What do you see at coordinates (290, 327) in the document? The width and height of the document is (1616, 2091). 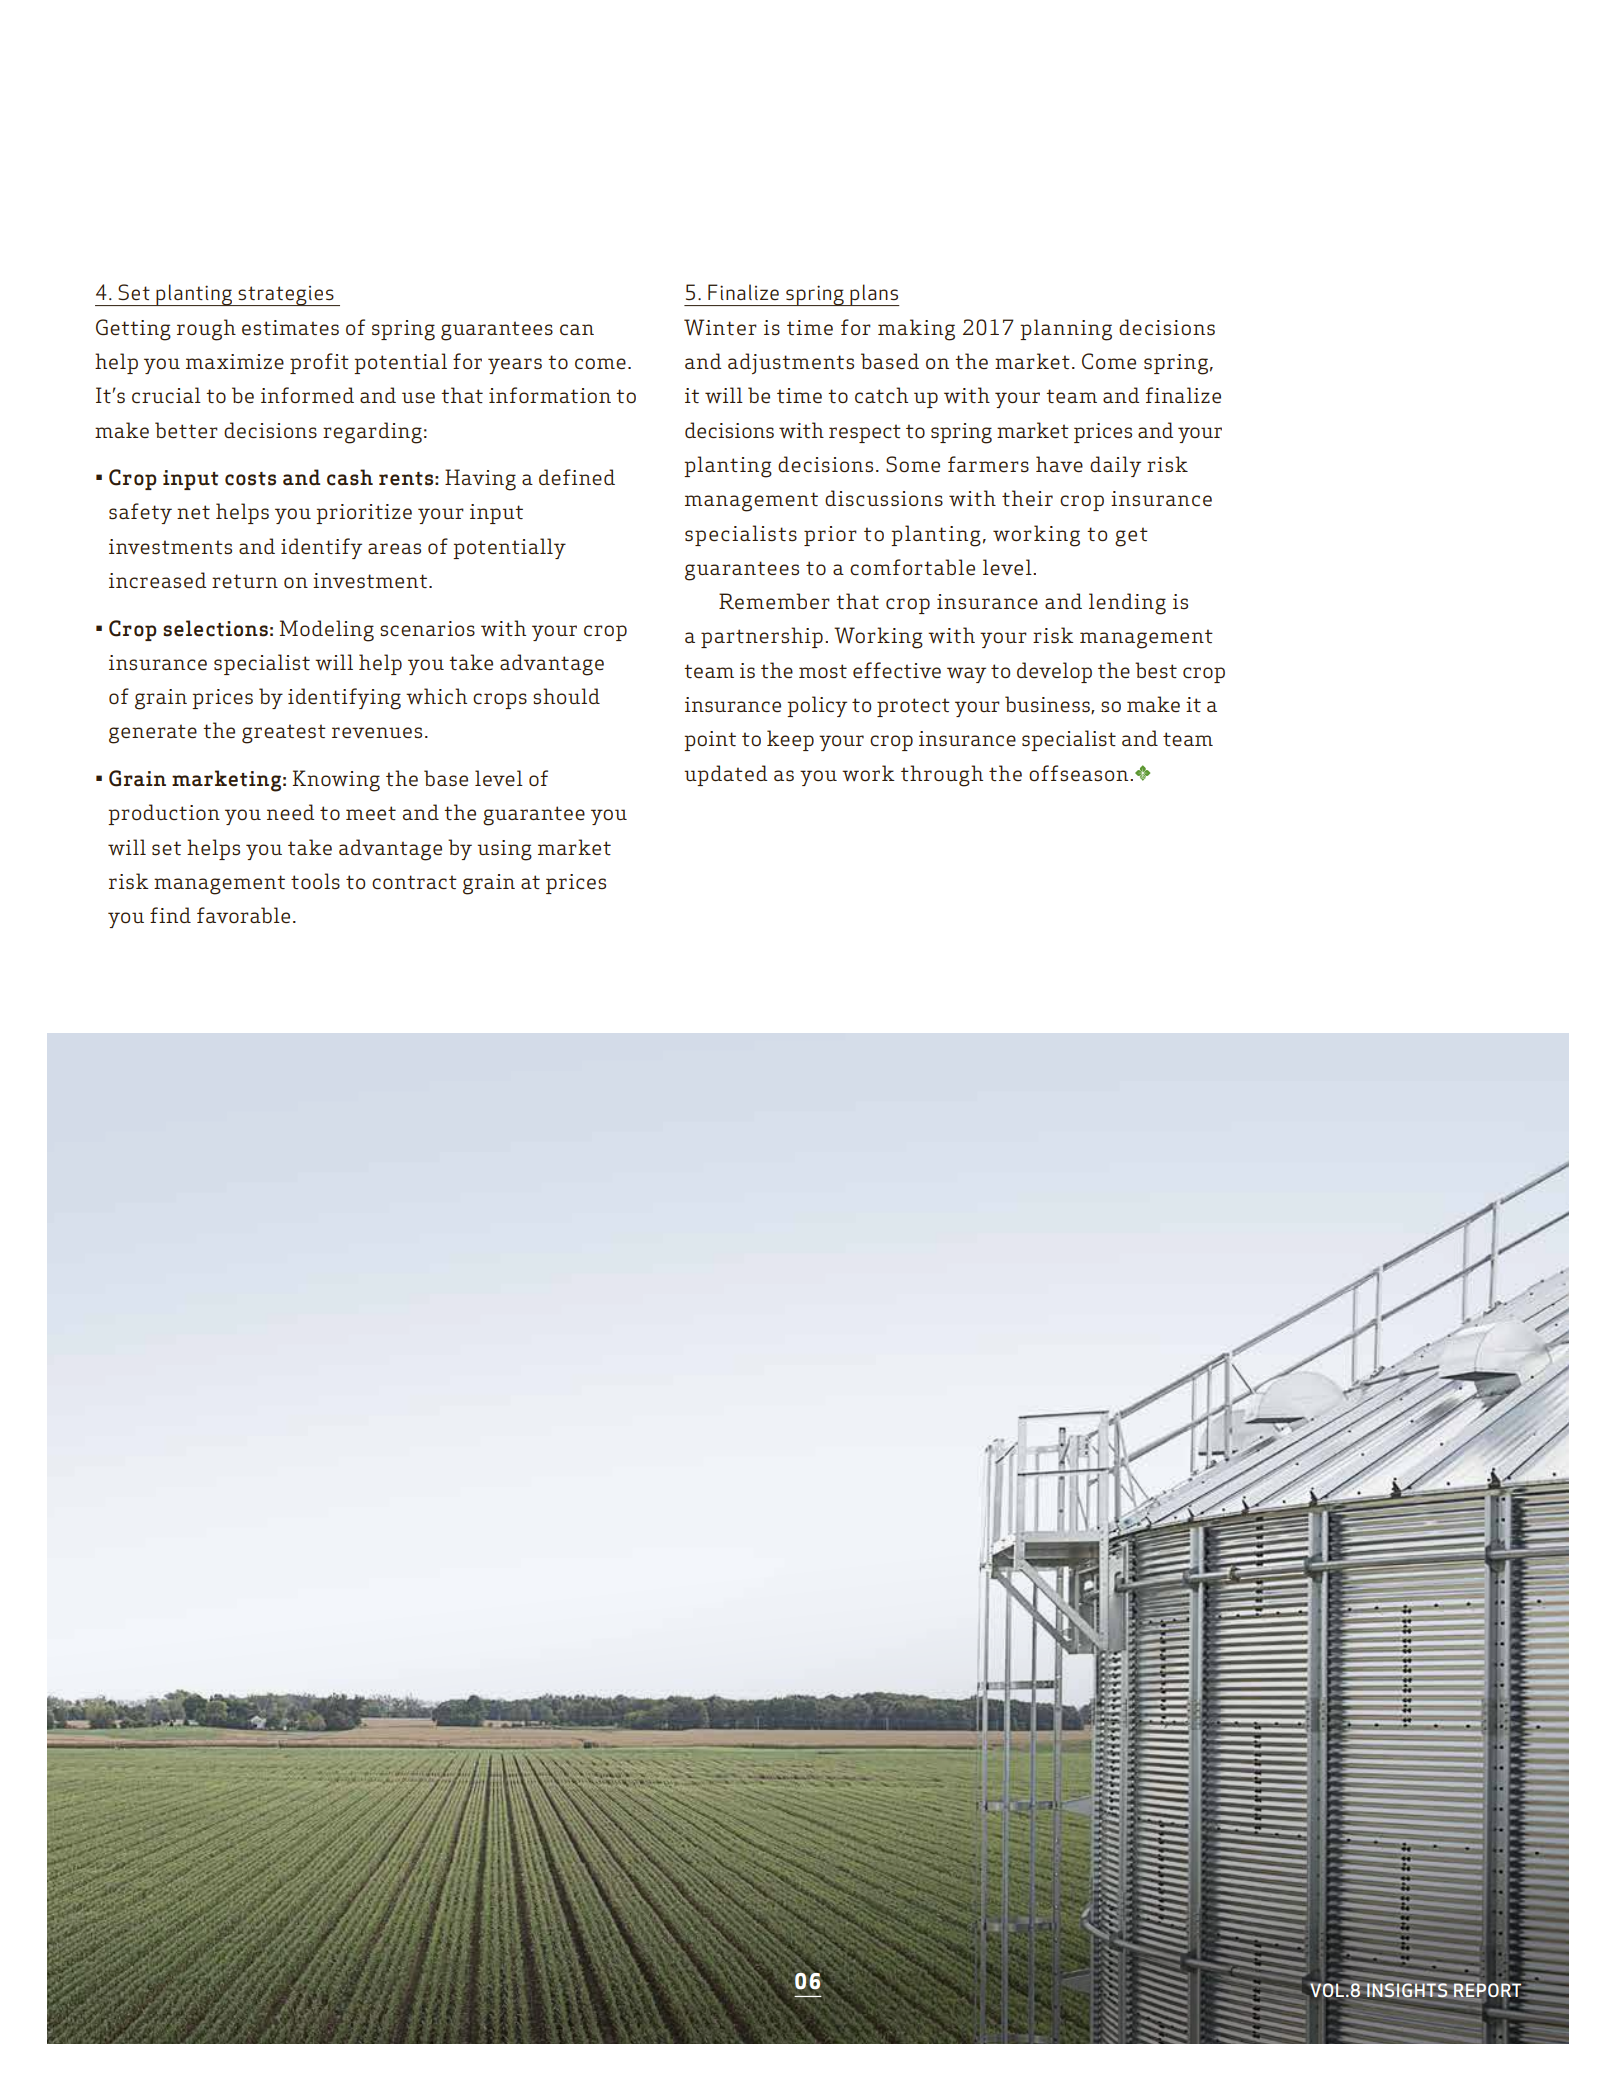 I see `estimates` at bounding box center [290, 327].
